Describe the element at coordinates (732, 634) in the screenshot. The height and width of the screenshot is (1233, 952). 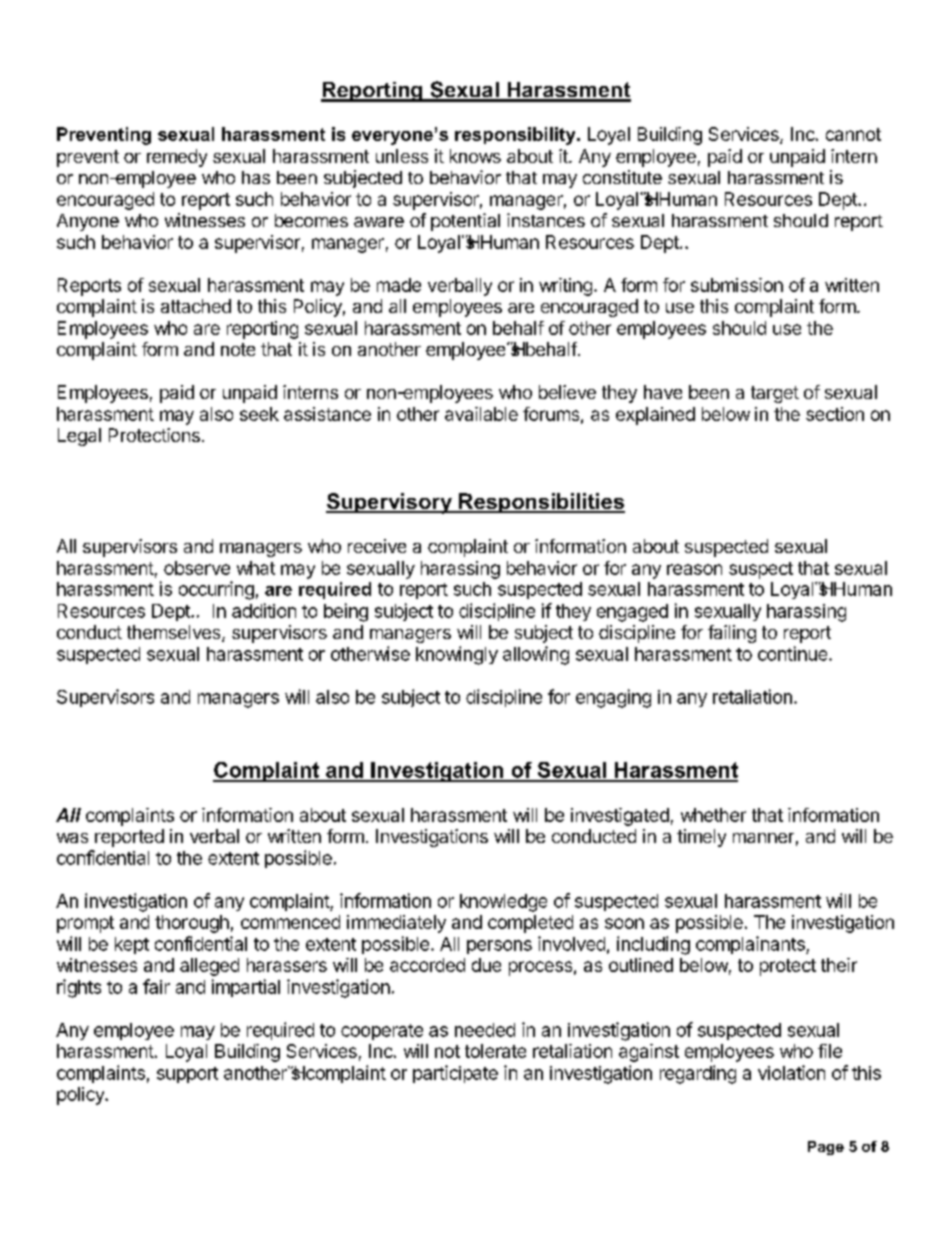
I see `failing` at that location.
